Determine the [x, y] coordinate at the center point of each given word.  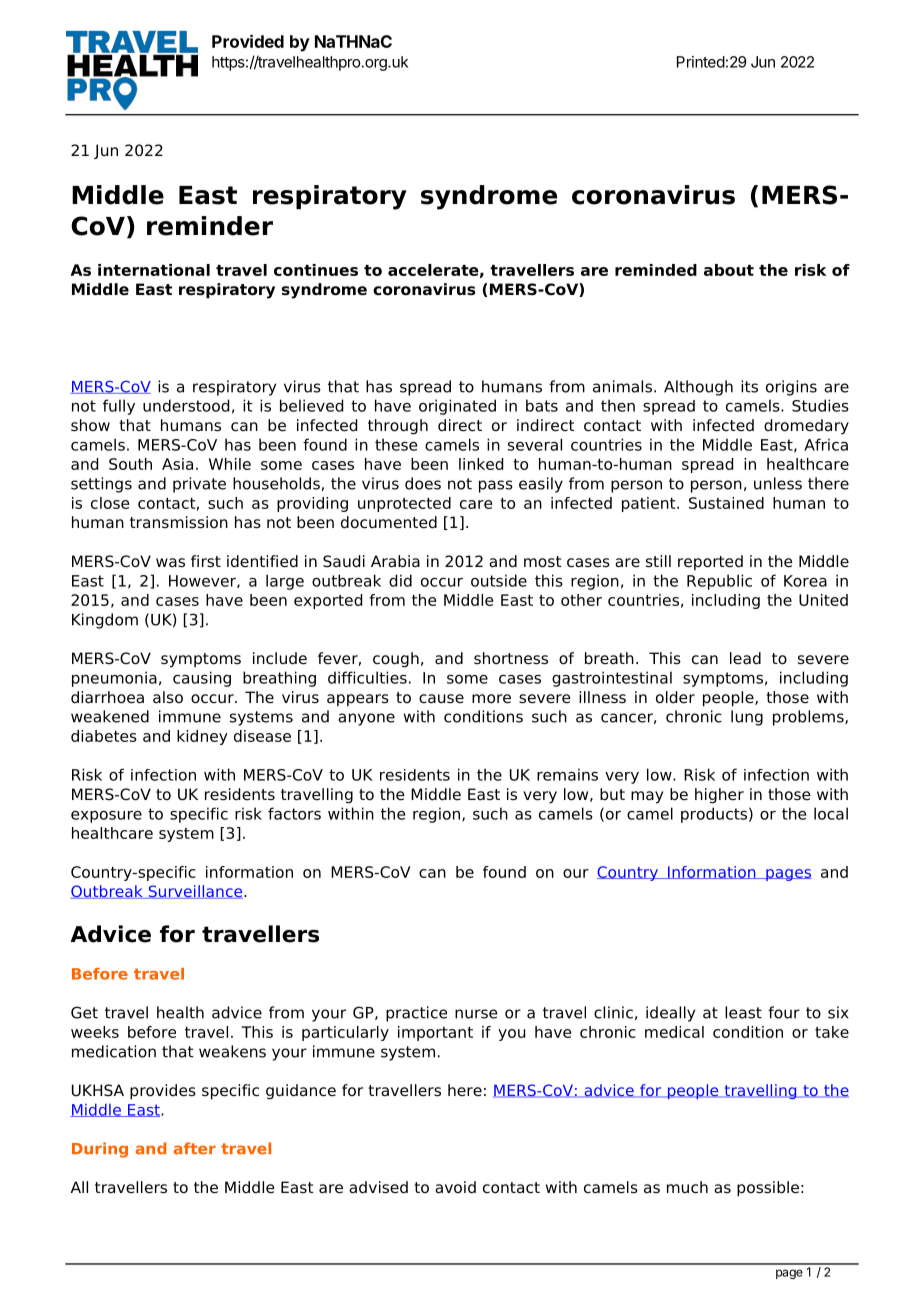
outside [499, 580]
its [749, 386]
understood [186, 405]
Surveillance [195, 892]
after [195, 1148]
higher [719, 796]
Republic [719, 582]
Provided [248, 41]
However [203, 581]
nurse [476, 1014]
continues [316, 270]
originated [457, 407]
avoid [455, 1187]
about [729, 270]
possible [768, 1189]
